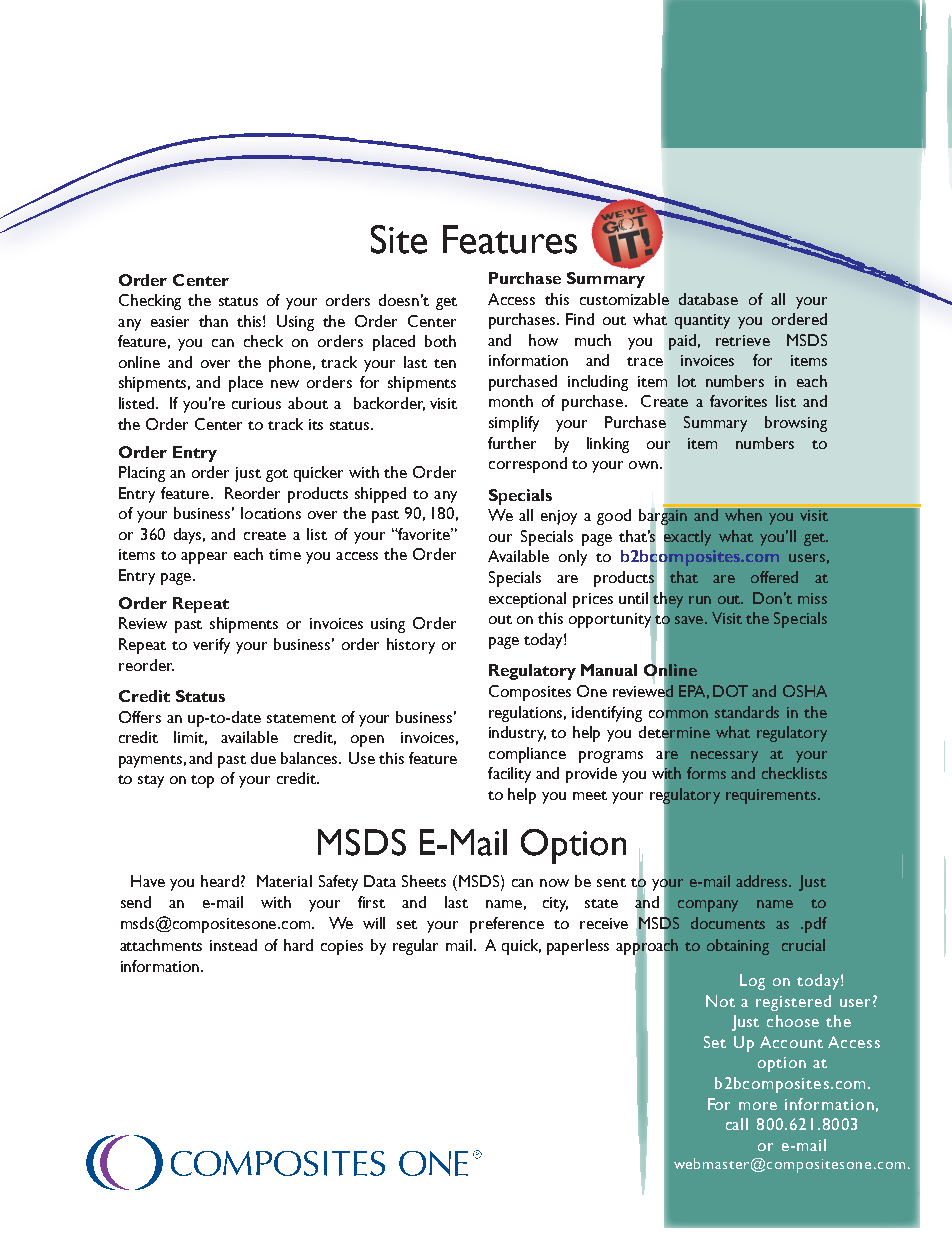 Image resolution: width=952 pixels, height=1233 pixels. Describe the element at coordinates (440, 341) in the document. I see `both` at that location.
